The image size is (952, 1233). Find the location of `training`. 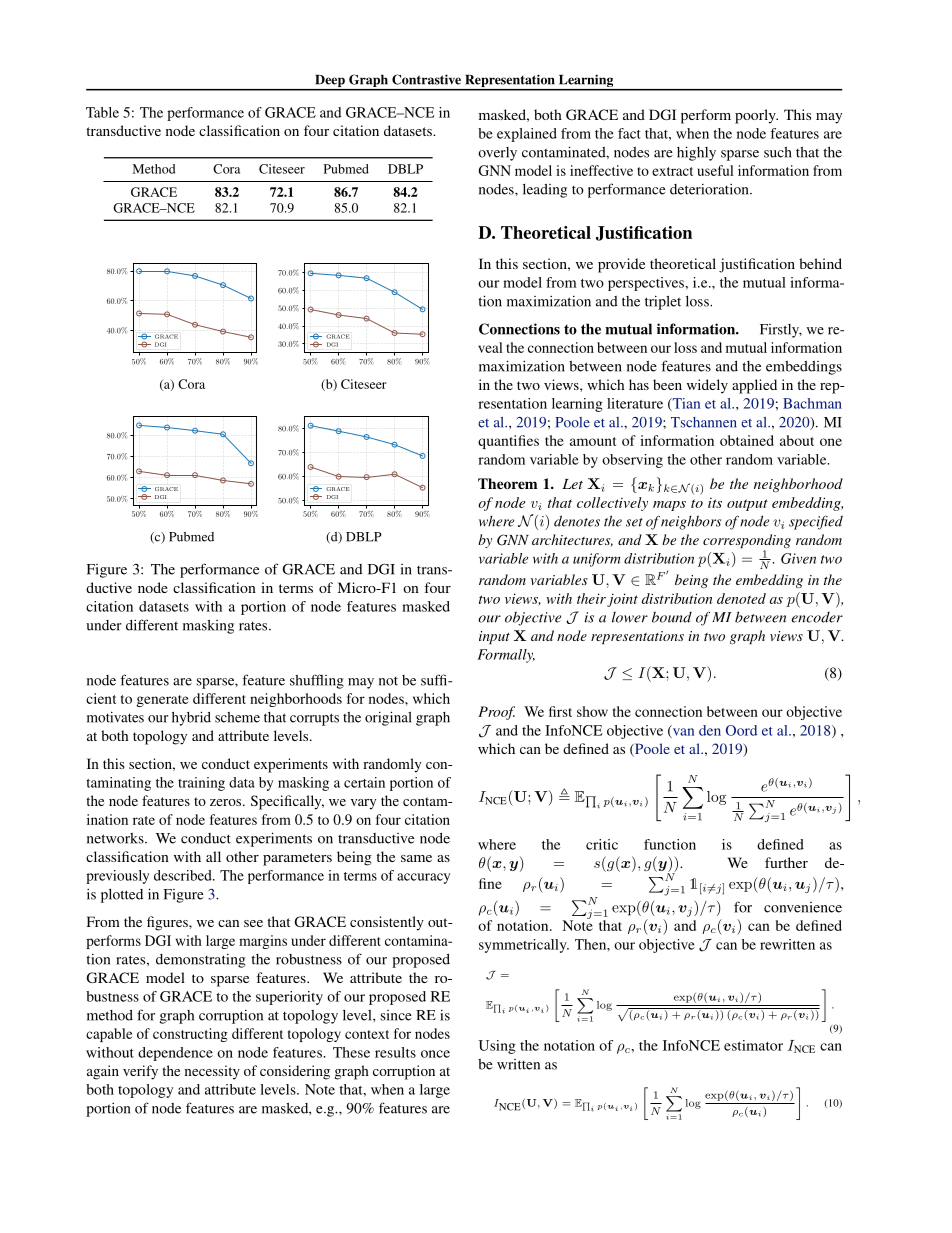

training is located at coordinates (201, 784).
